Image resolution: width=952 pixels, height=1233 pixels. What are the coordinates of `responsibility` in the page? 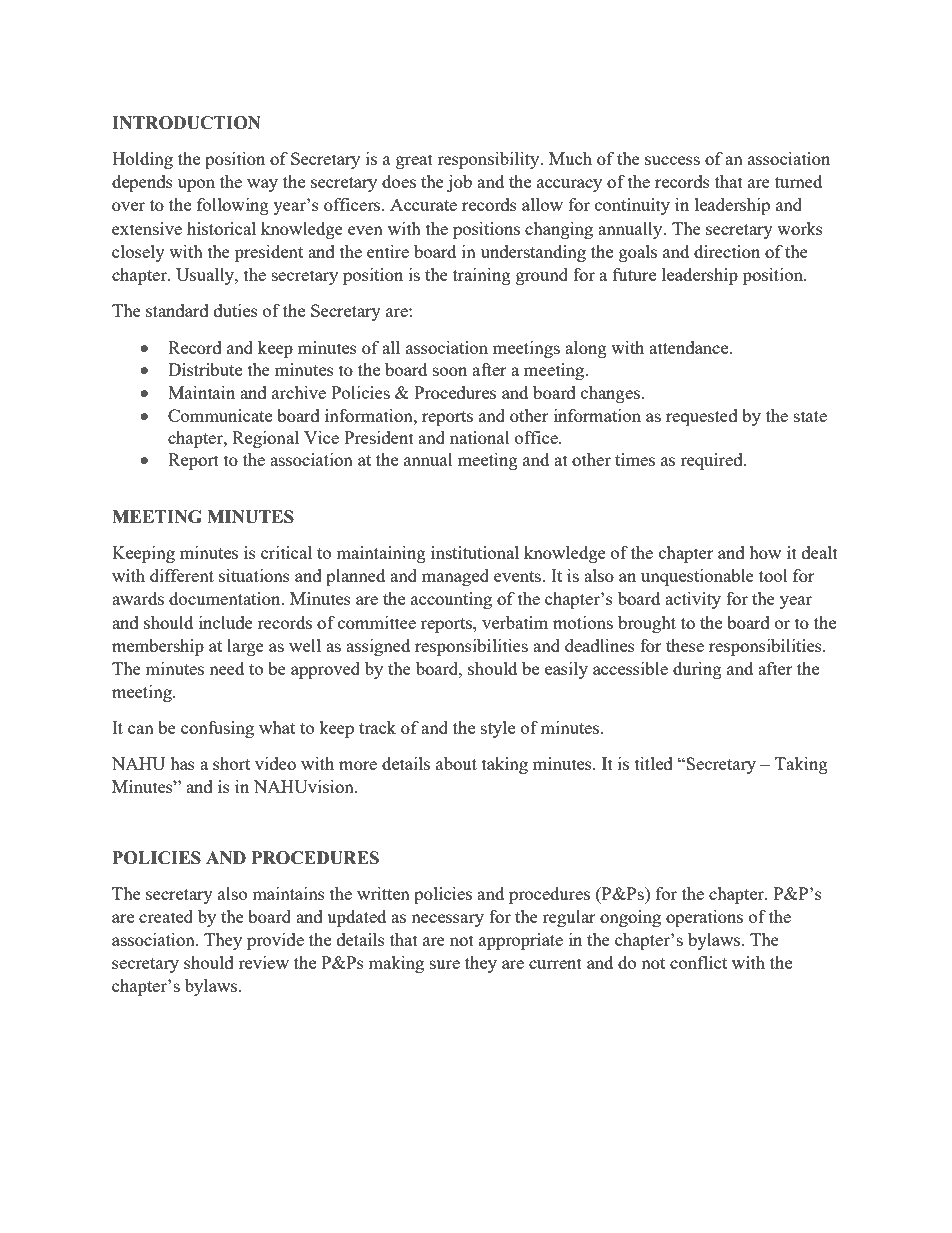 It's located at (489, 160).
